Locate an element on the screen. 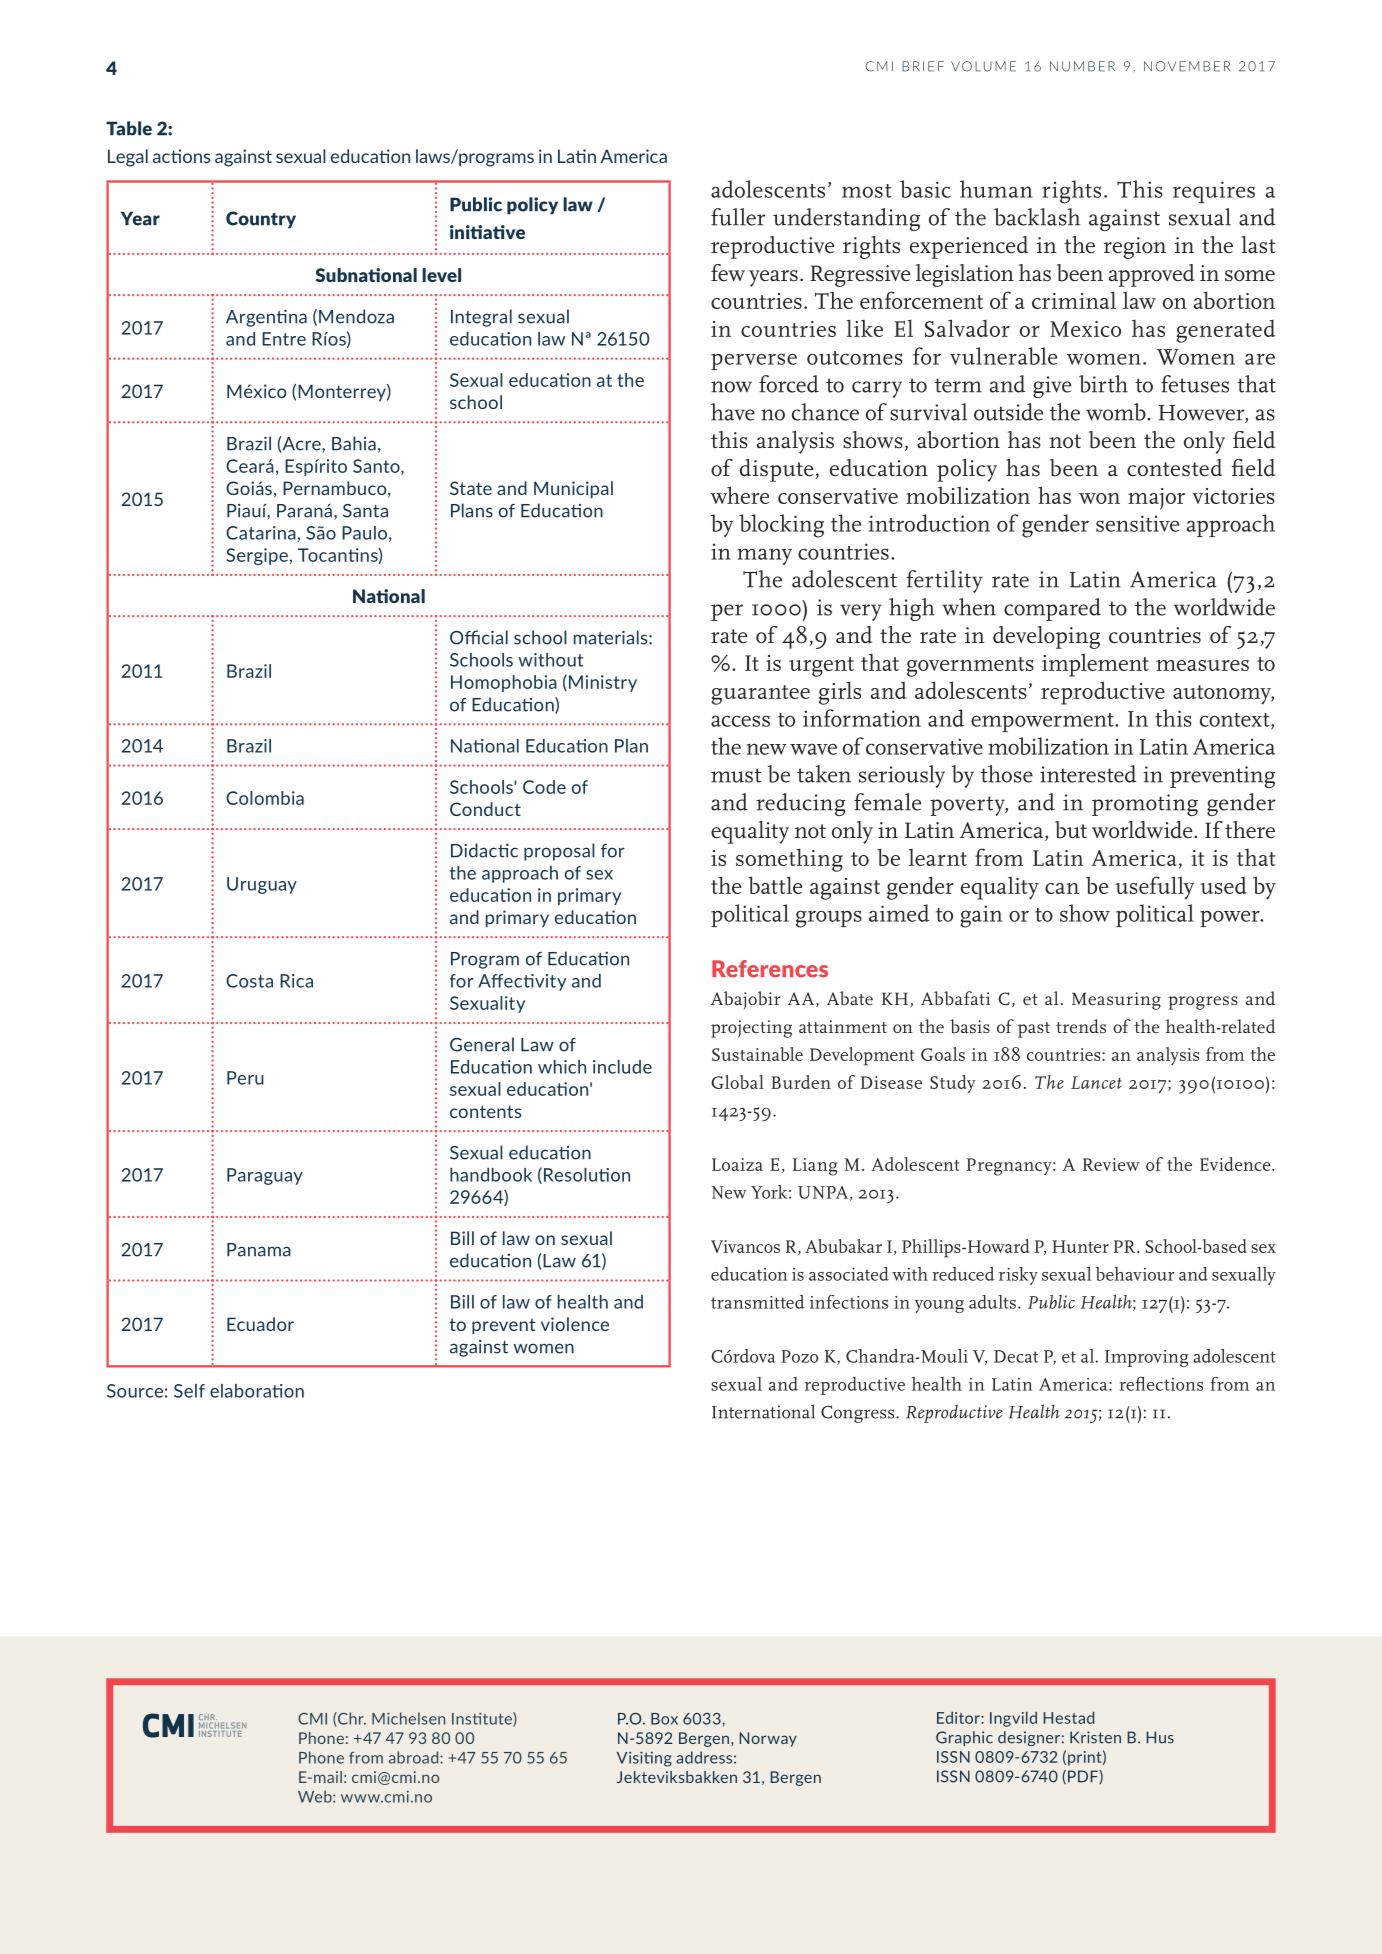 This screenshot has height=1954, width=1382. transmitted is located at coordinates (758, 1302).
